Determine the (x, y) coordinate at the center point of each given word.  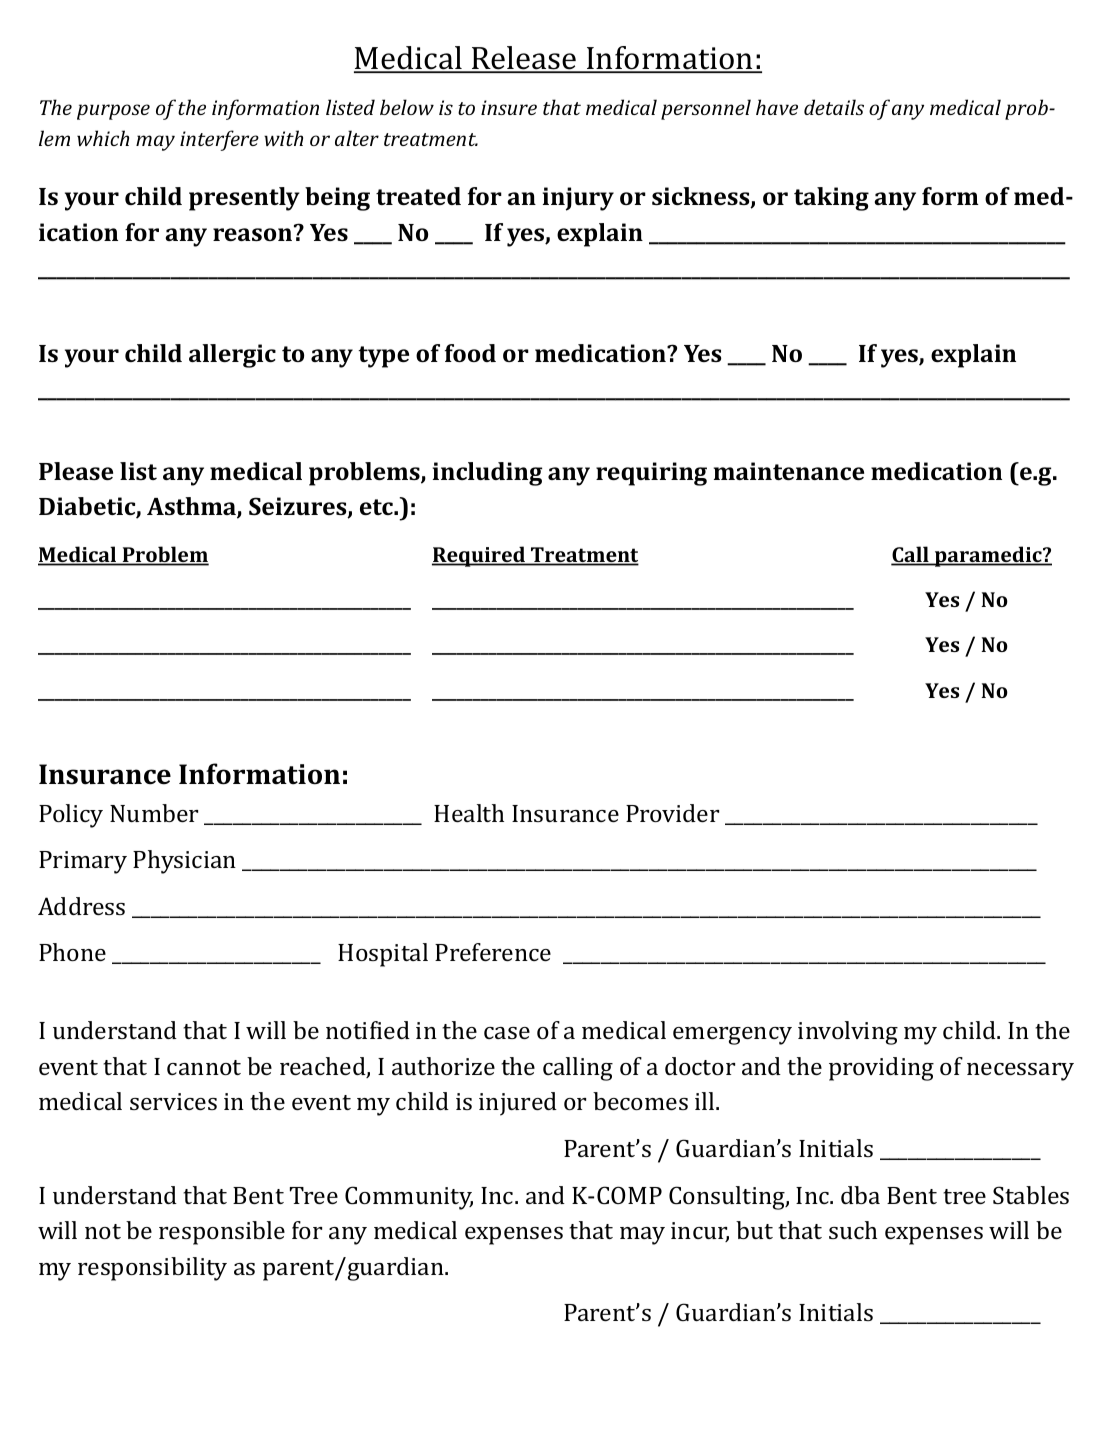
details (834, 107)
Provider (672, 813)
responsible (222, 1233)
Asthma (192, 508)
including (487, 474)
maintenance (789, 471)
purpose (113, 112)
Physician (184, 862)
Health (469, 813)
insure (509, 107)
